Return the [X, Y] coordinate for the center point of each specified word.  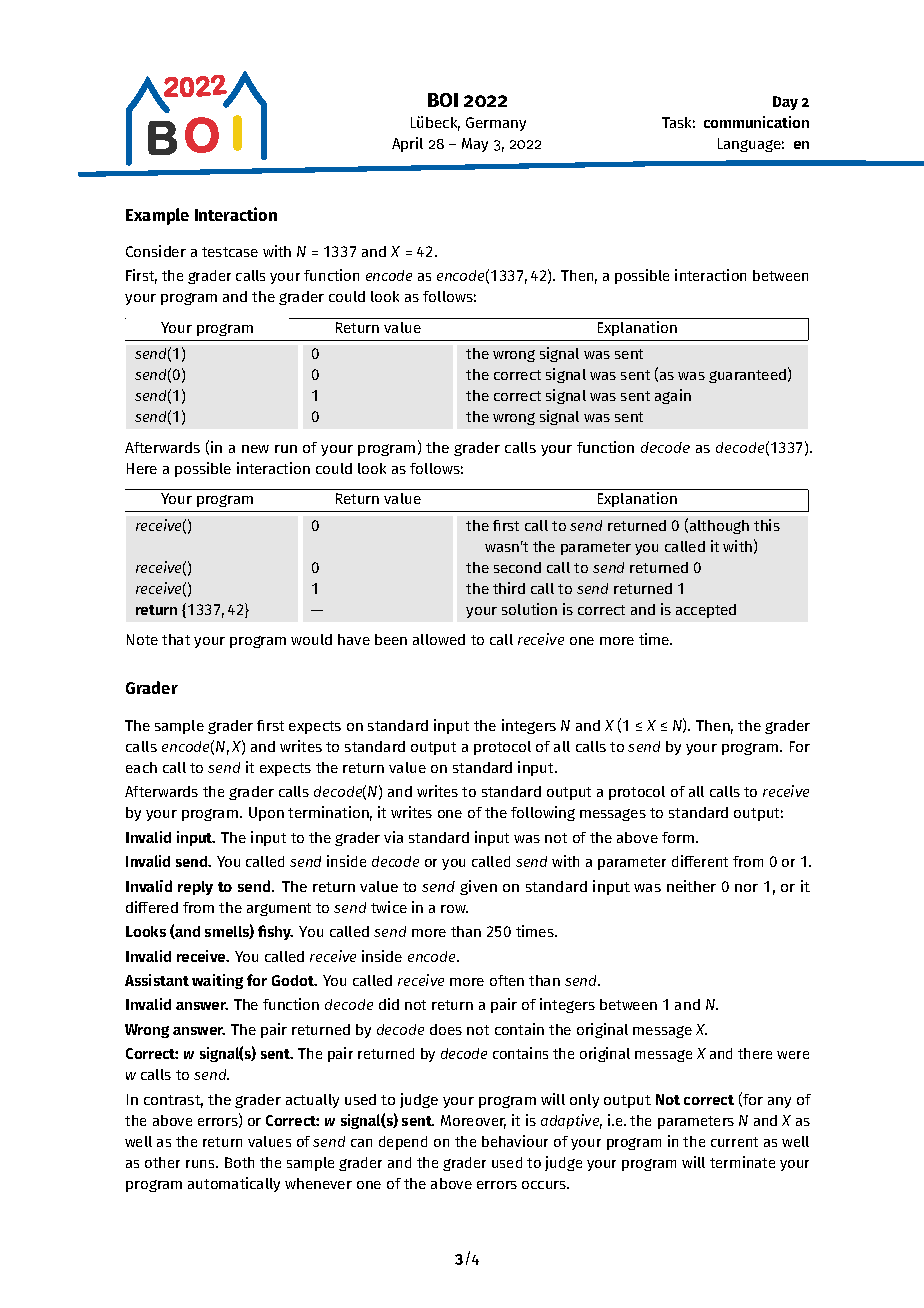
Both [239, 1162]
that [176, 639]
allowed [439, 639]
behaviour [515, 1141]
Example [157, 216]
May [475, 145]
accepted [706, 611]
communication [756, 122]
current [734, 1142]
